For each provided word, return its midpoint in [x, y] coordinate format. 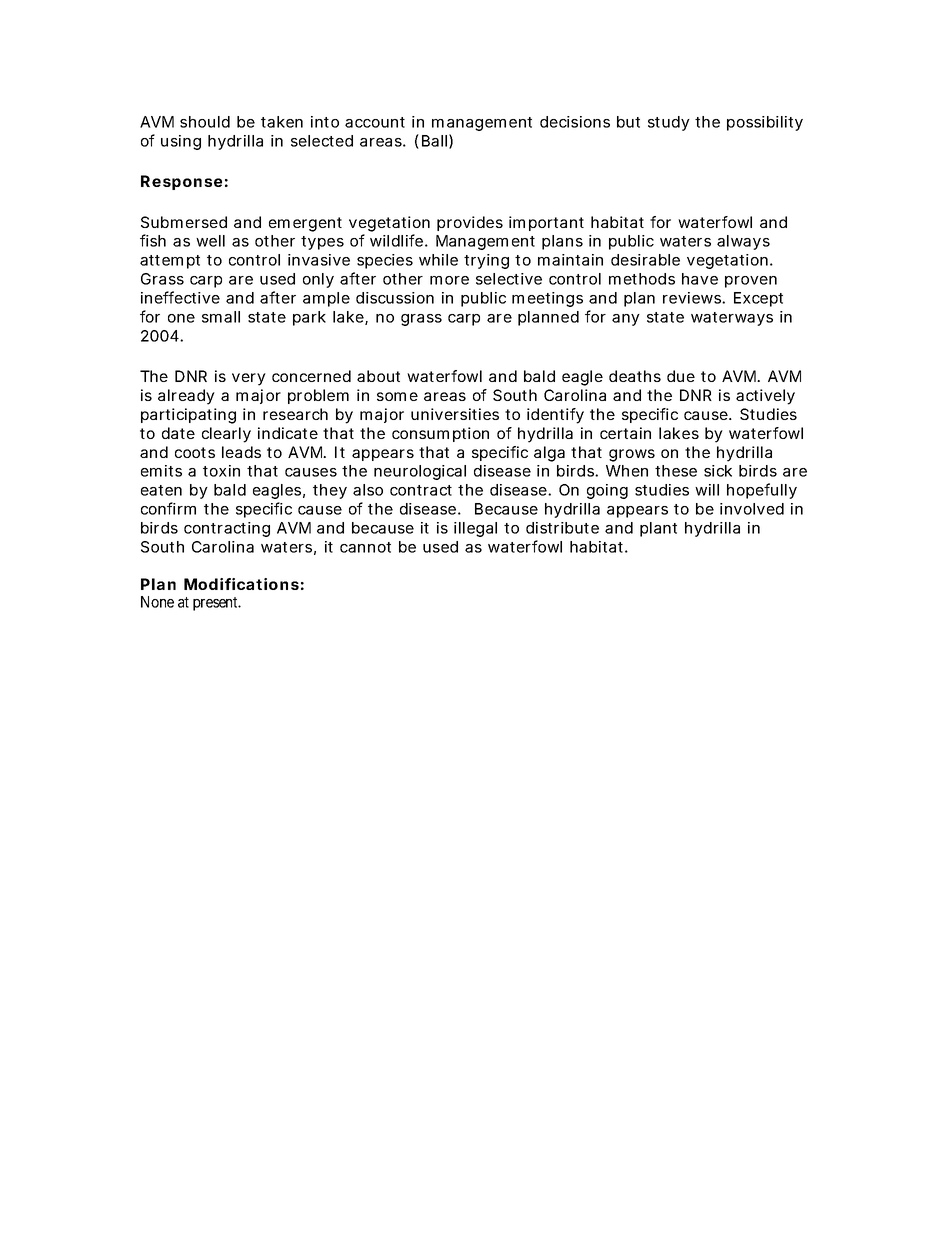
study [669, 123]
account [375, 122]
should [205, 122]
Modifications [241, 584]
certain [625, 433]
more [449, 280]
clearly [226, 435]
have [700, 279]
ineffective [180, 297]
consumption [440, 434]
